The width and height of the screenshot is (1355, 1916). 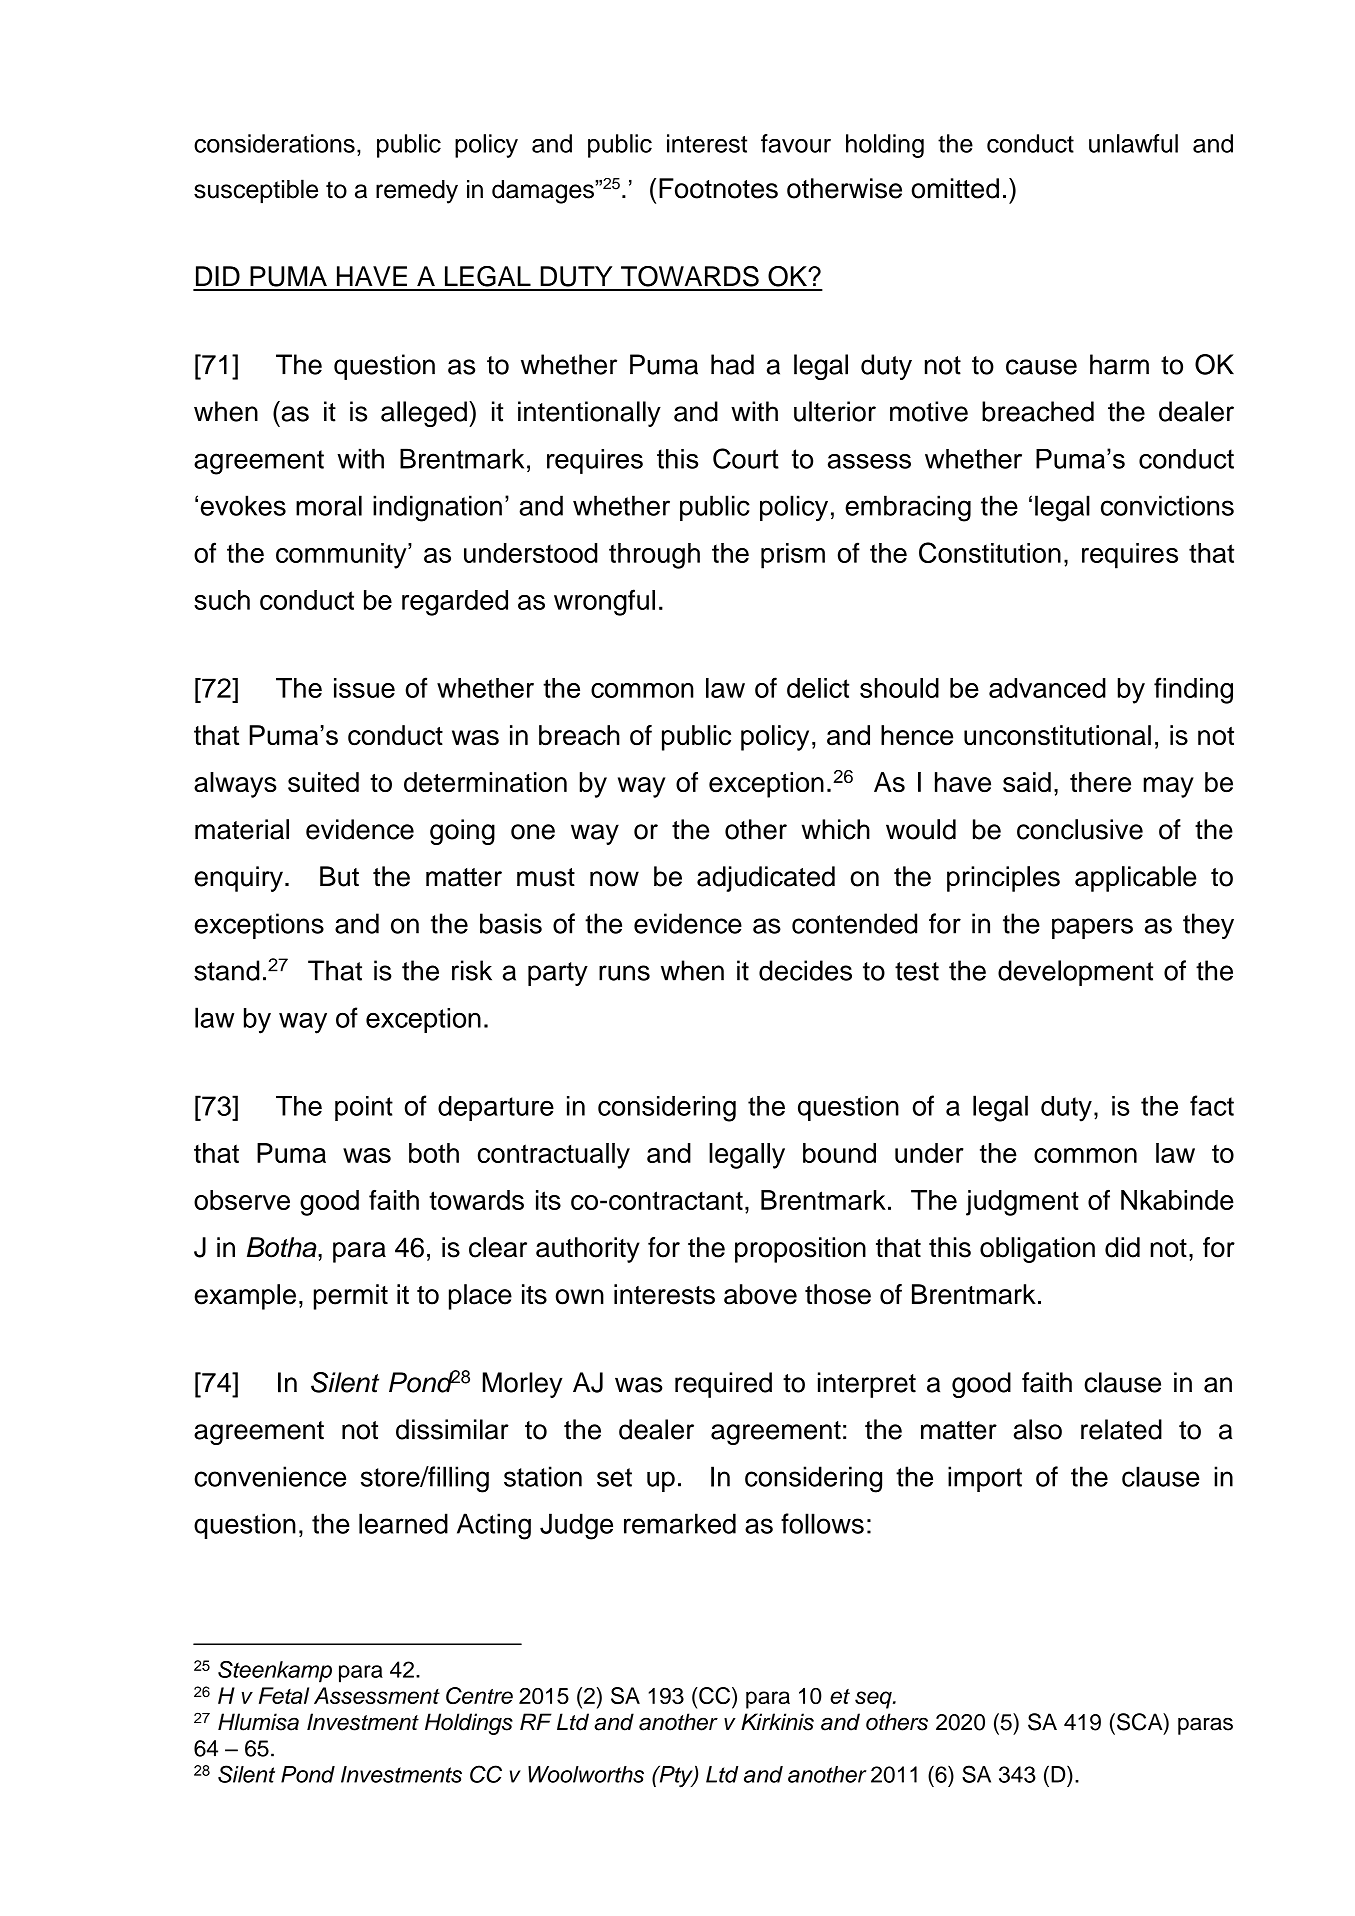 What do you see at coordinates (339, 876) in the screenshot?
I see `But` at bounding box center [339, 876].
